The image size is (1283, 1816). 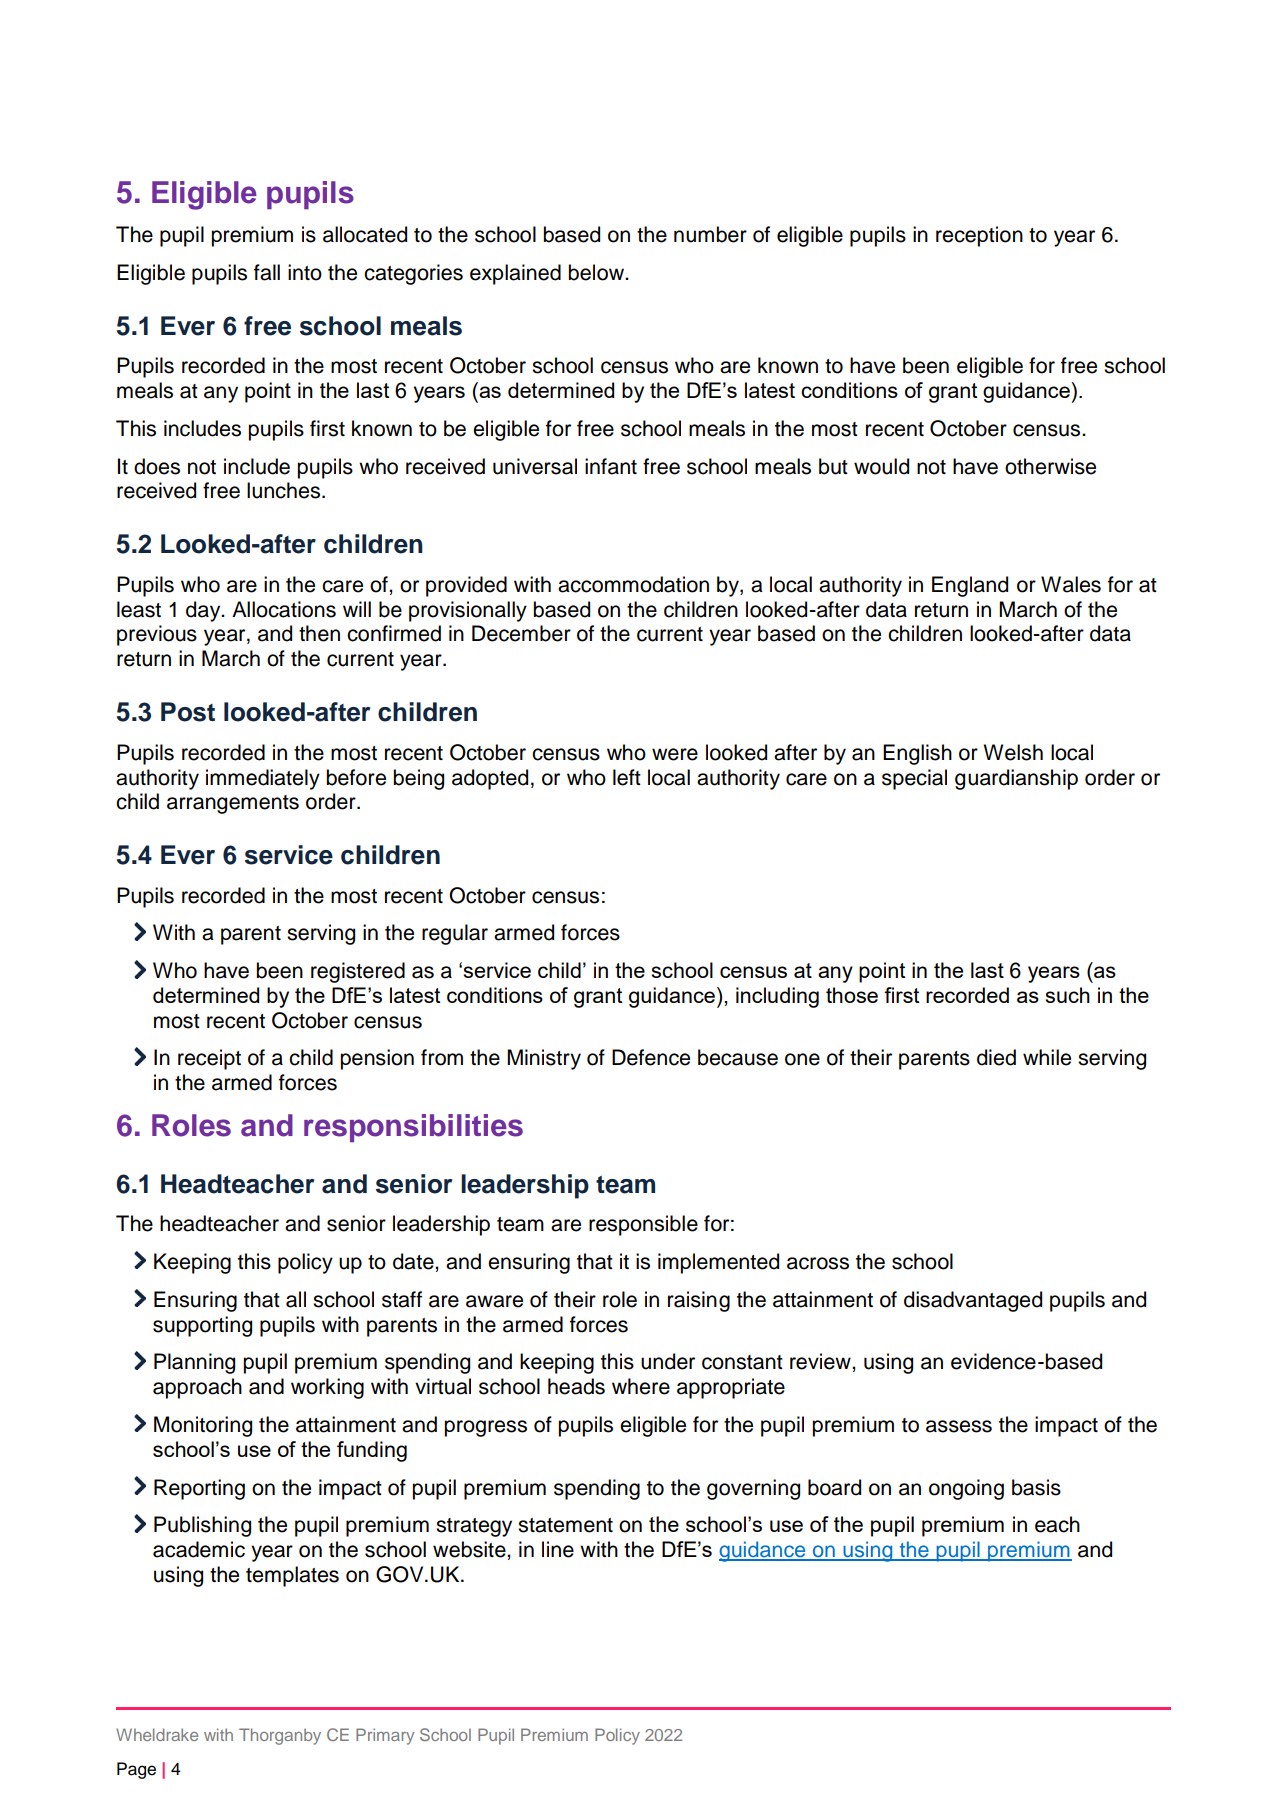 I want to click on reception, so click(x=979, y=236).
